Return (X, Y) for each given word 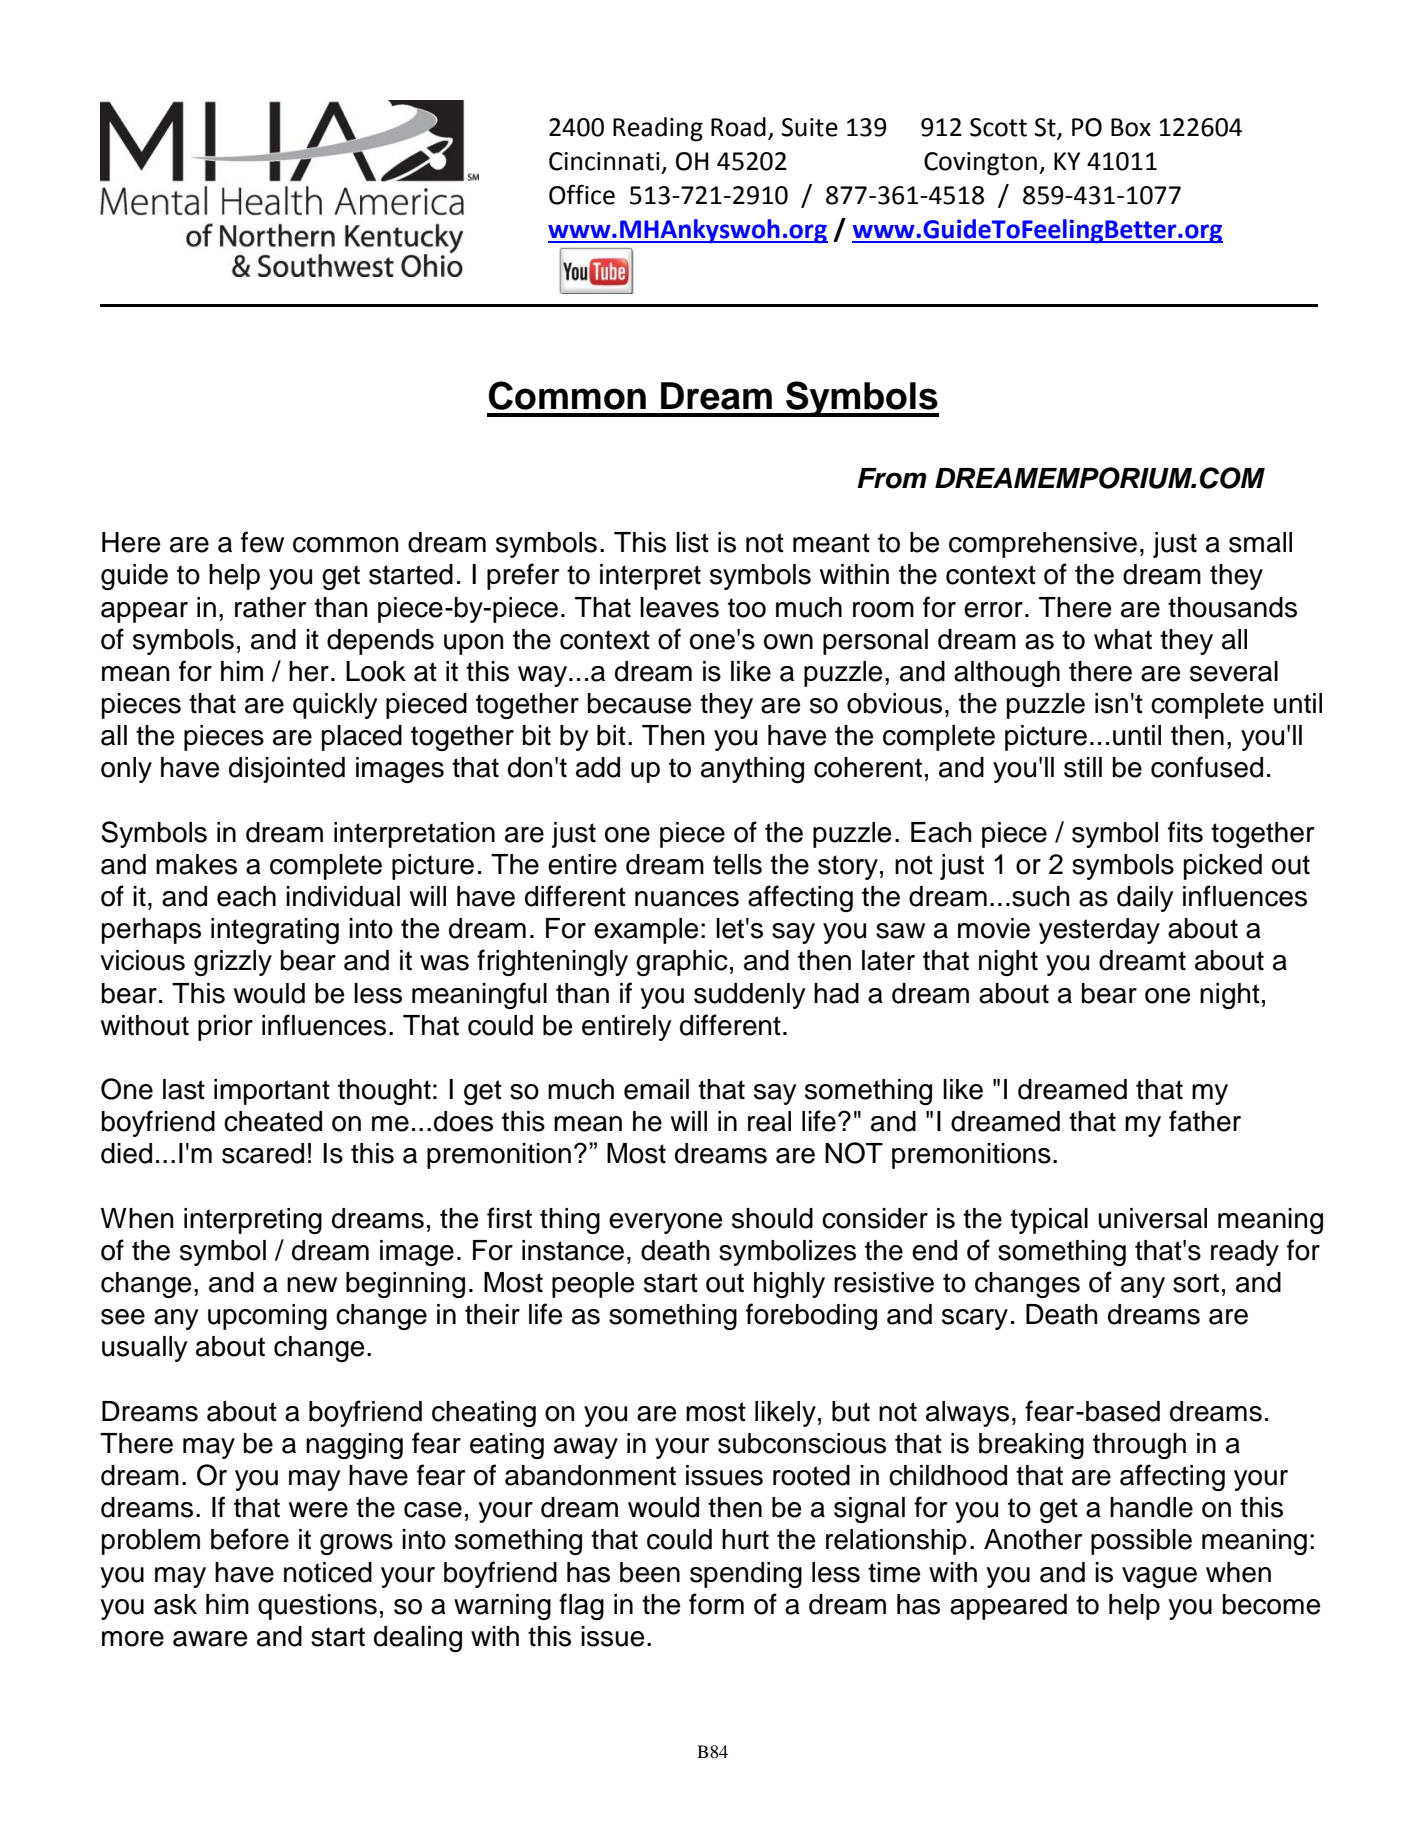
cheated (273, 1121)
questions (317, 1607)
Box (1131, 127)
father (1205, 1121)
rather (270, 607)
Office (582, 194)
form (716, 1604)
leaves (679, 607)
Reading (658, 129)
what (1123, 639)
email (656, 1089)
